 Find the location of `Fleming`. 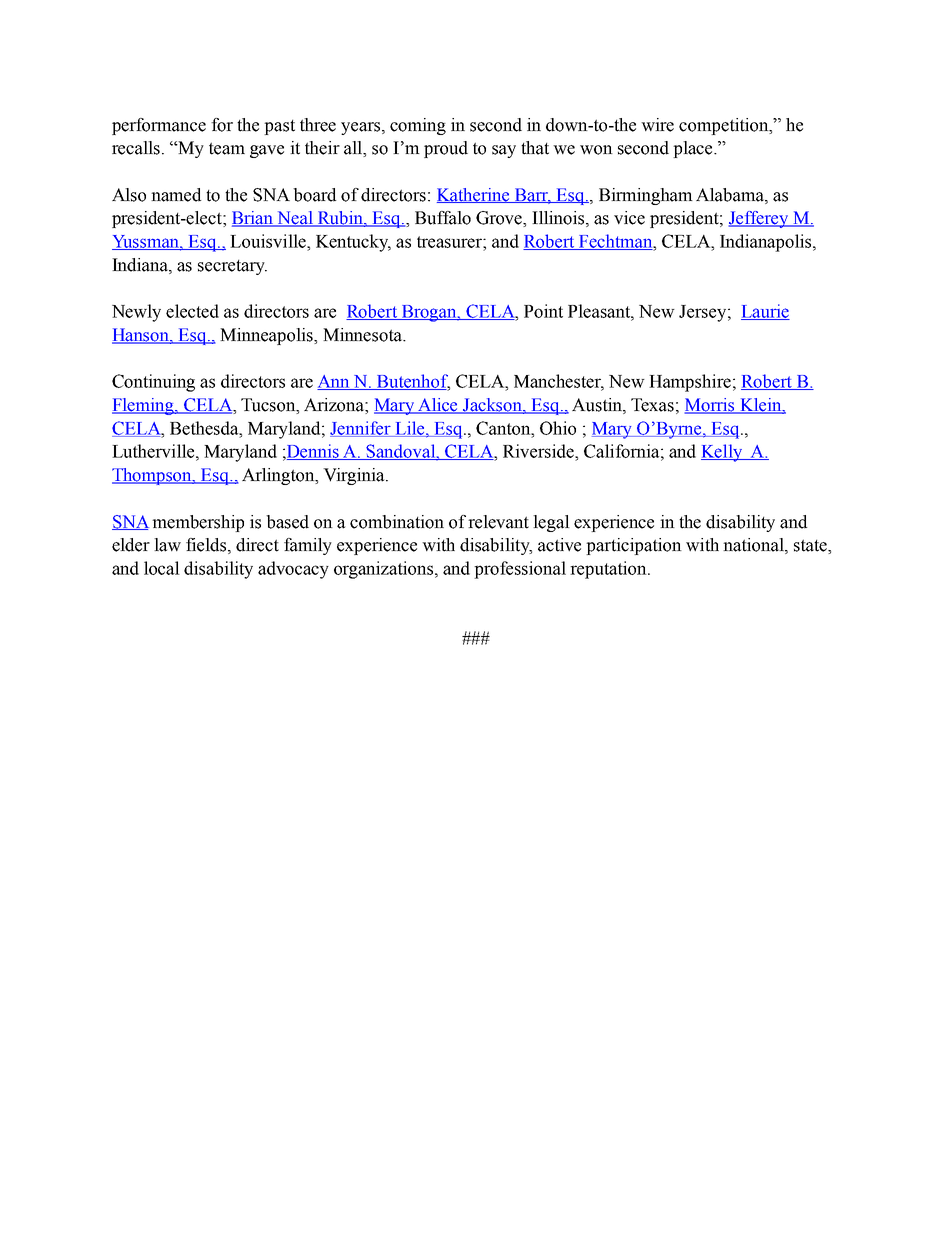

Fleming is located at coordinates (144, 406).
